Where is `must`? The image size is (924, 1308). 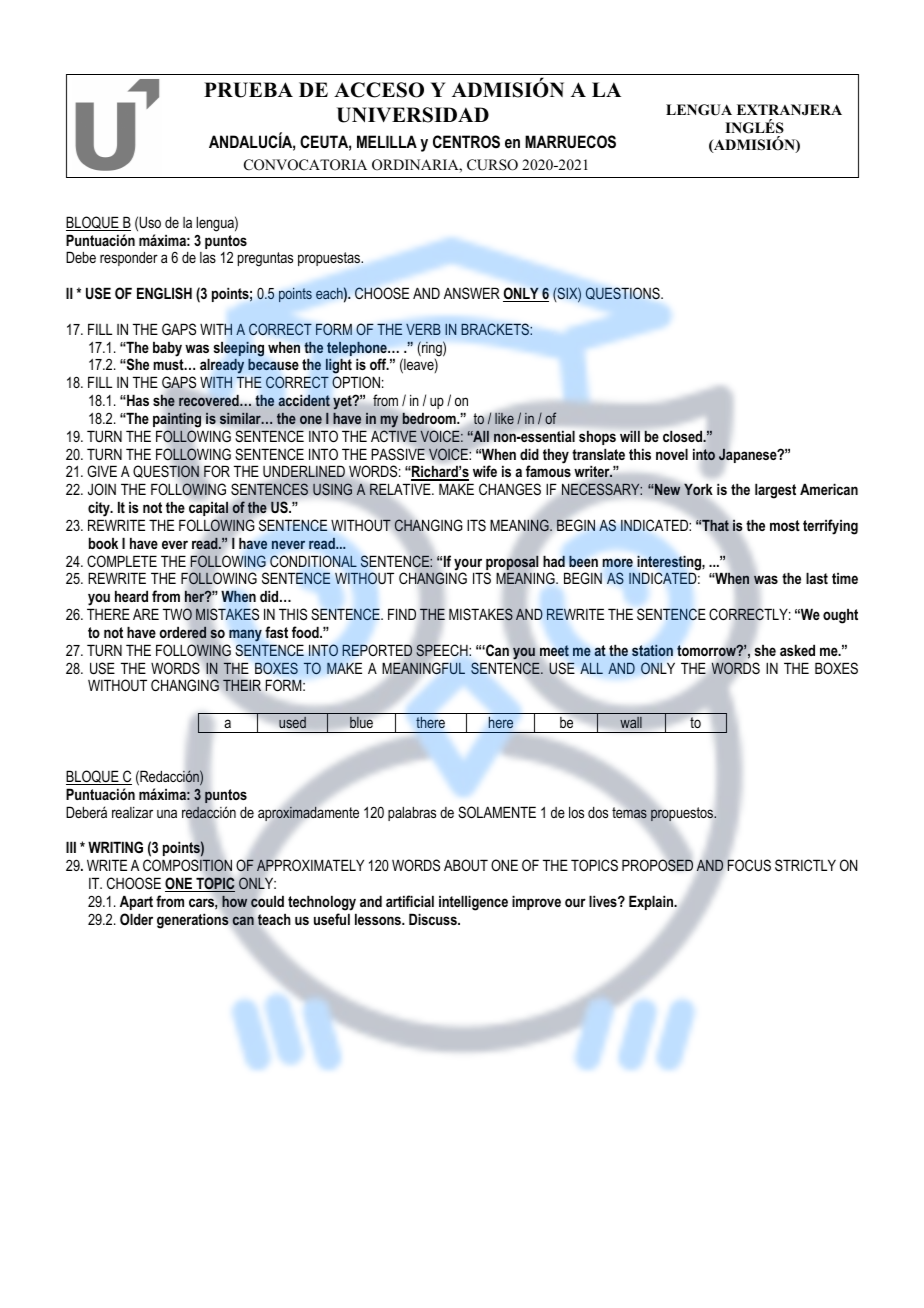
must is located at coordinates (169, 364).
